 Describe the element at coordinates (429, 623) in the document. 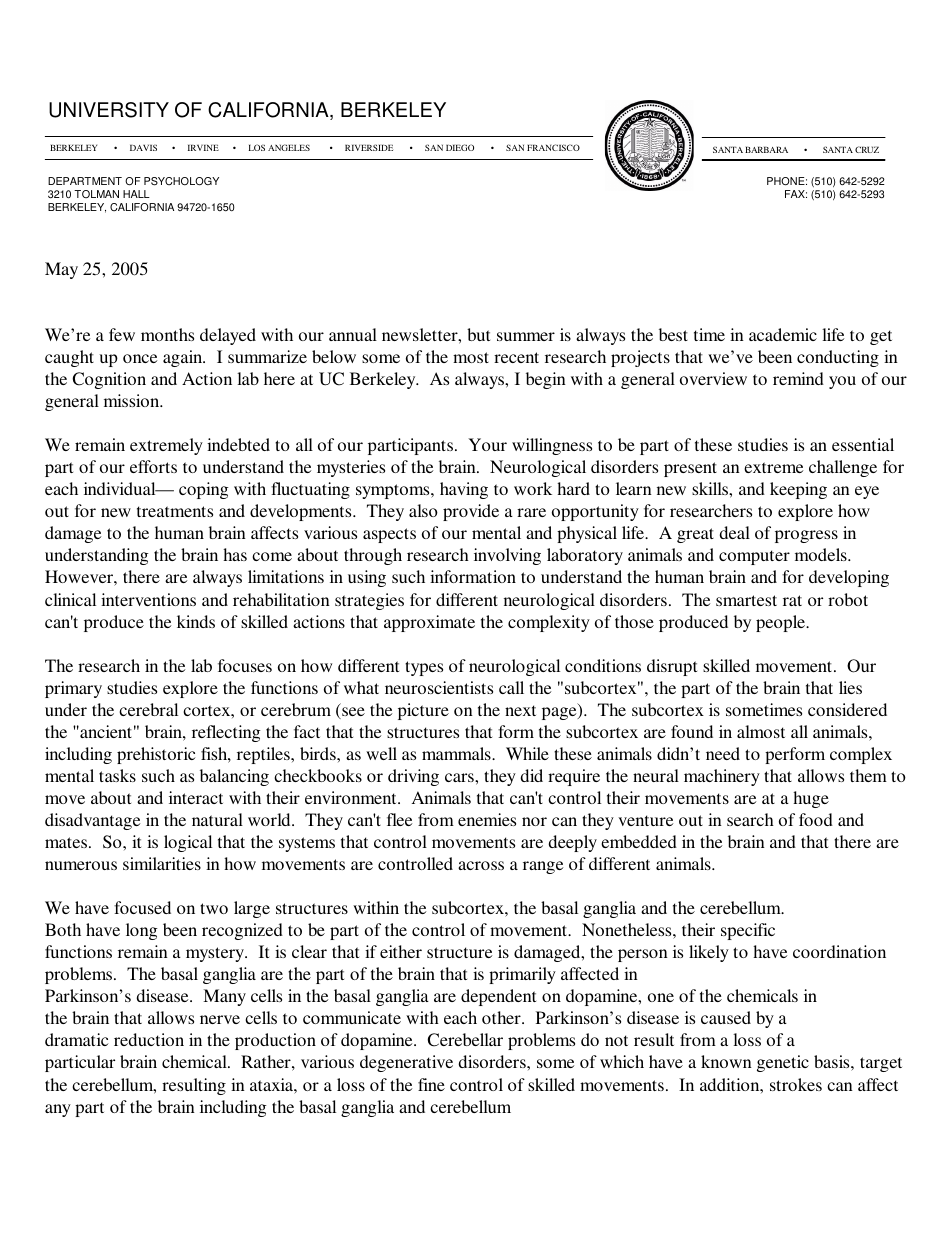

I see `approximate` at that location.
